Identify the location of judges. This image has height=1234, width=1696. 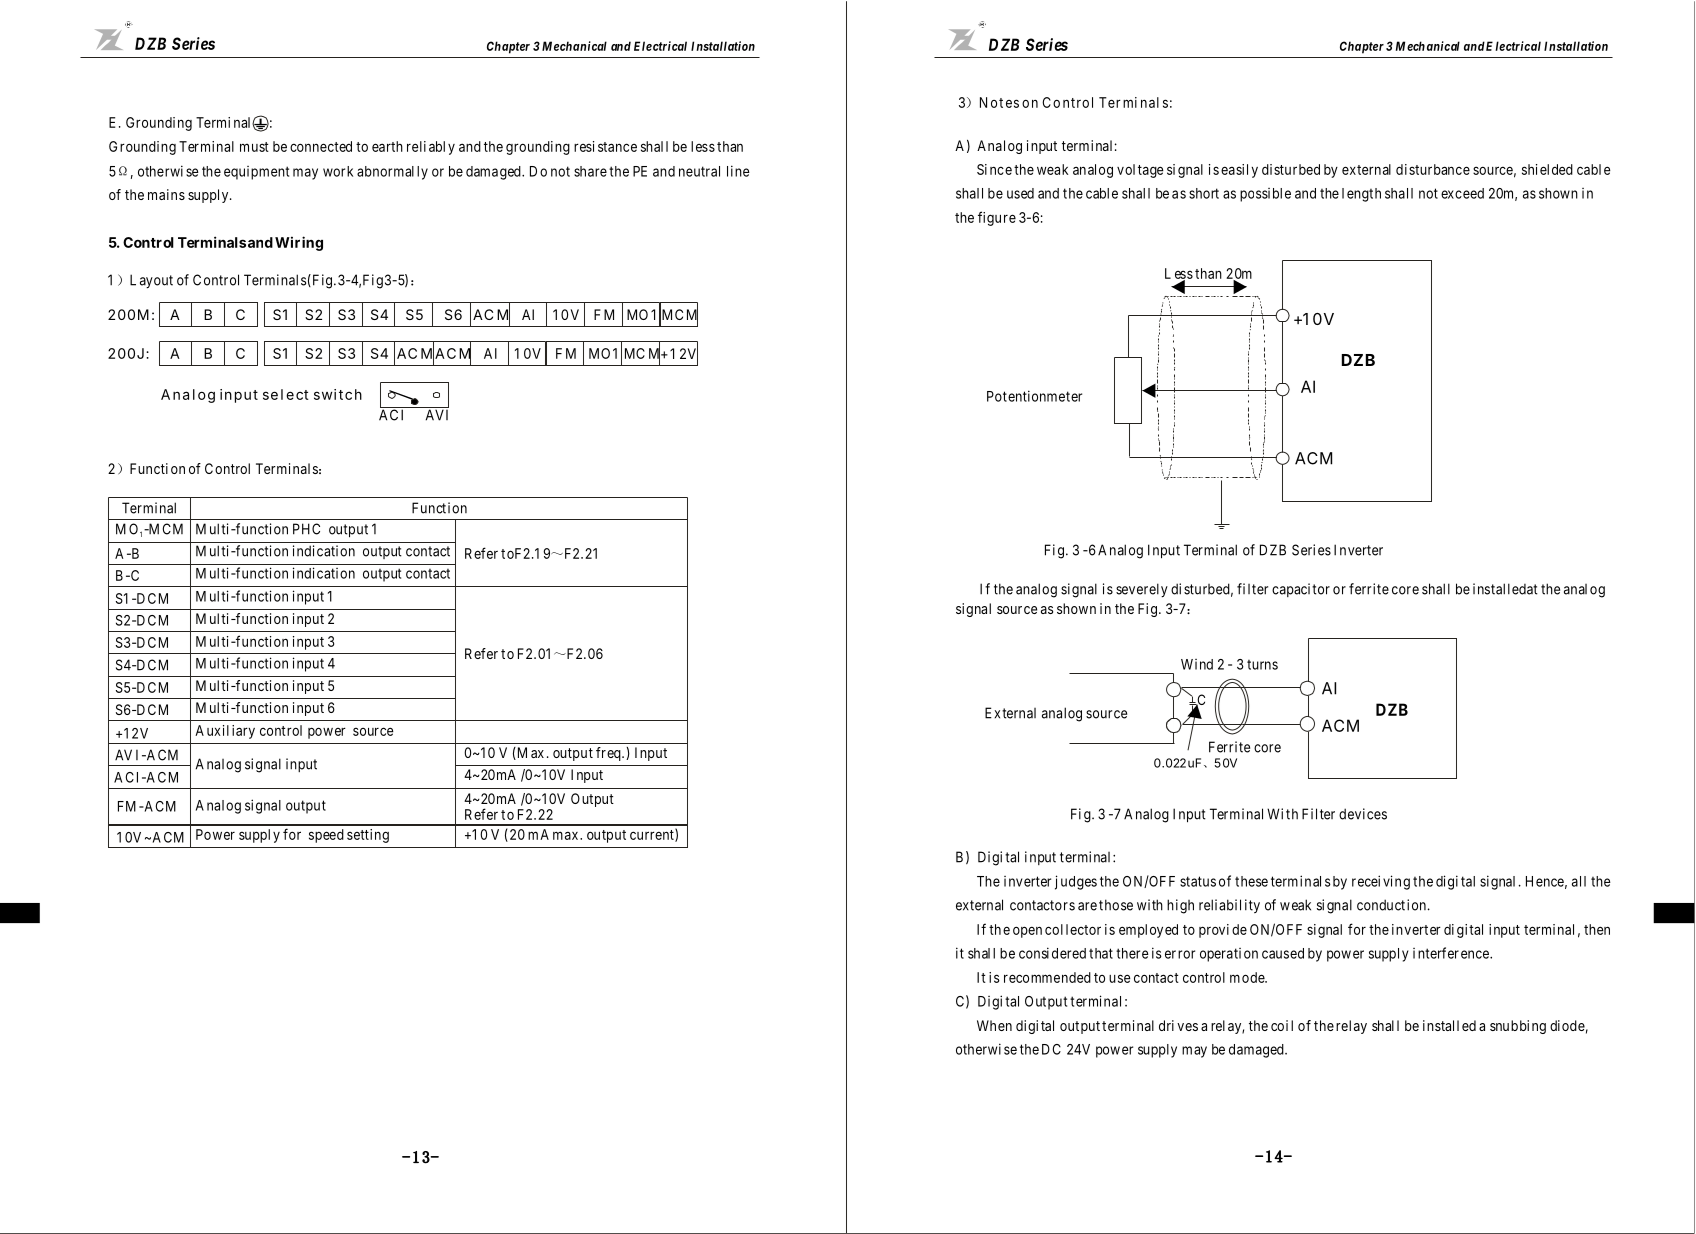
(1076, 882).
